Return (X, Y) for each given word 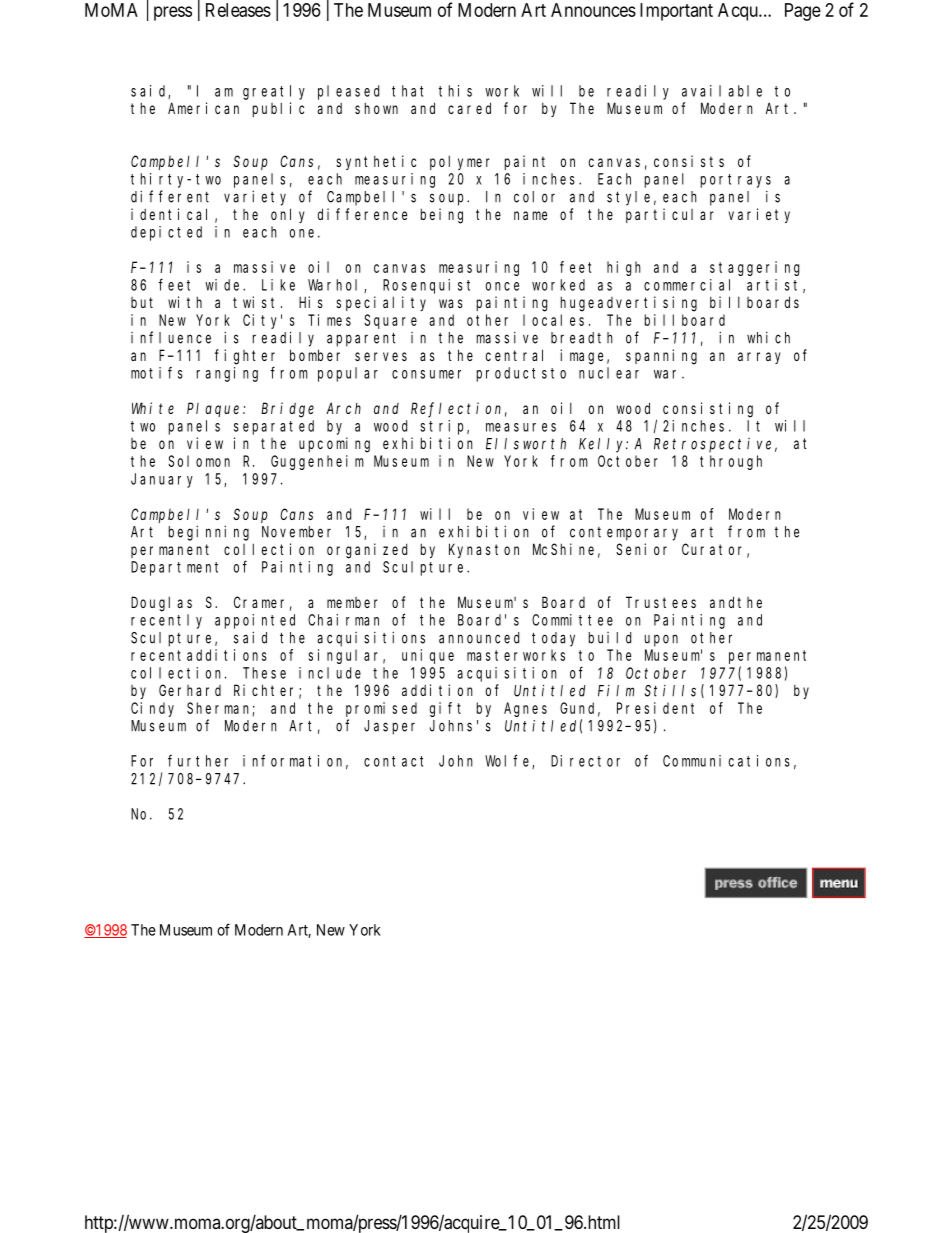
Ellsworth (526, 444)
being (442, 216)
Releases (238, 10)
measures (521, 427)
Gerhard (190, 690)
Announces (593, 10)
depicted (166, 233)
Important (676, 12)
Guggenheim (317, 462)
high (624, 268)
